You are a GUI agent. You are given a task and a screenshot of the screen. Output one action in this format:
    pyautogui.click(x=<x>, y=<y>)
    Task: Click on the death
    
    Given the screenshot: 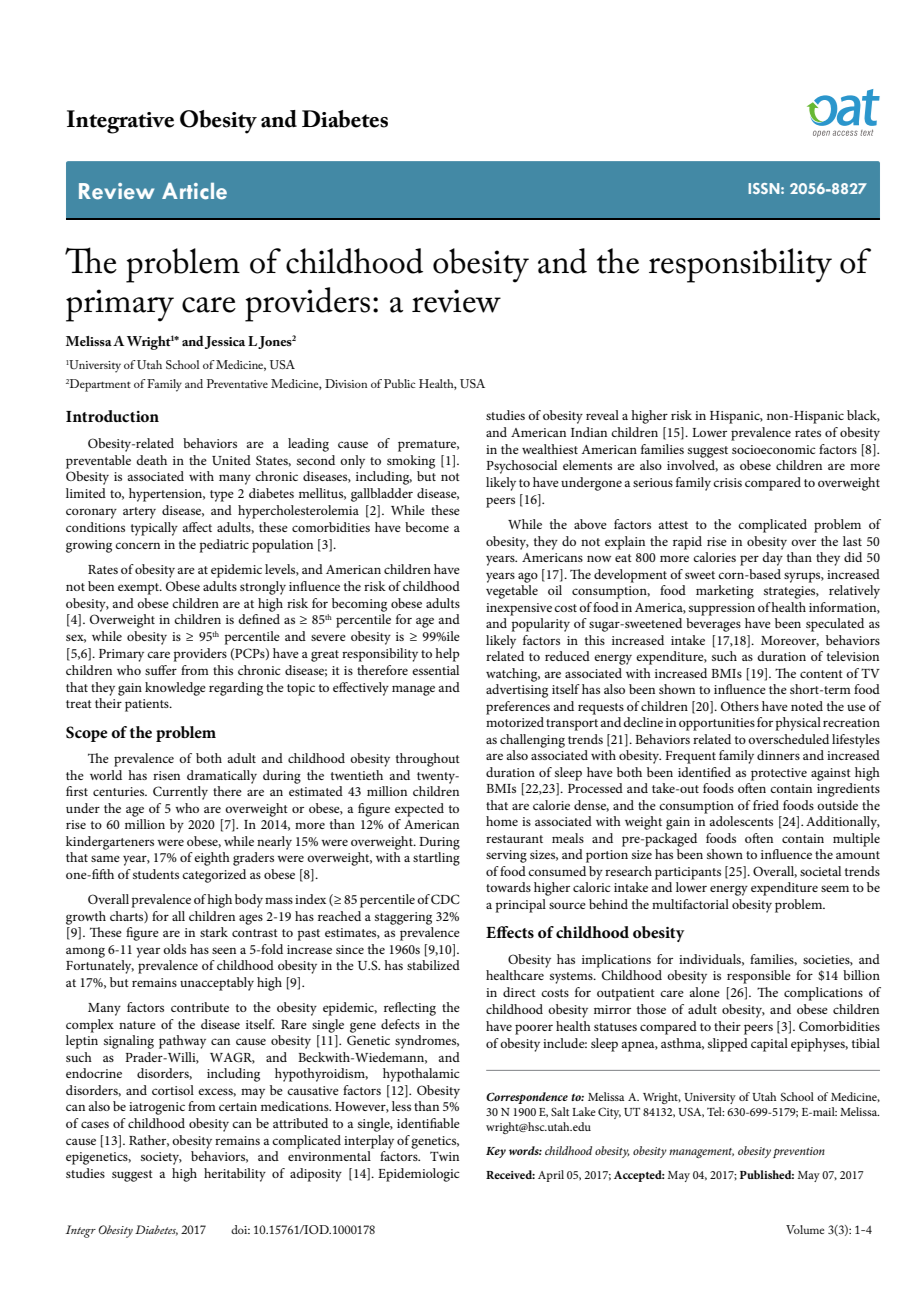 What is the action you would take?
    pyautogui.click(x=151, y=460)
